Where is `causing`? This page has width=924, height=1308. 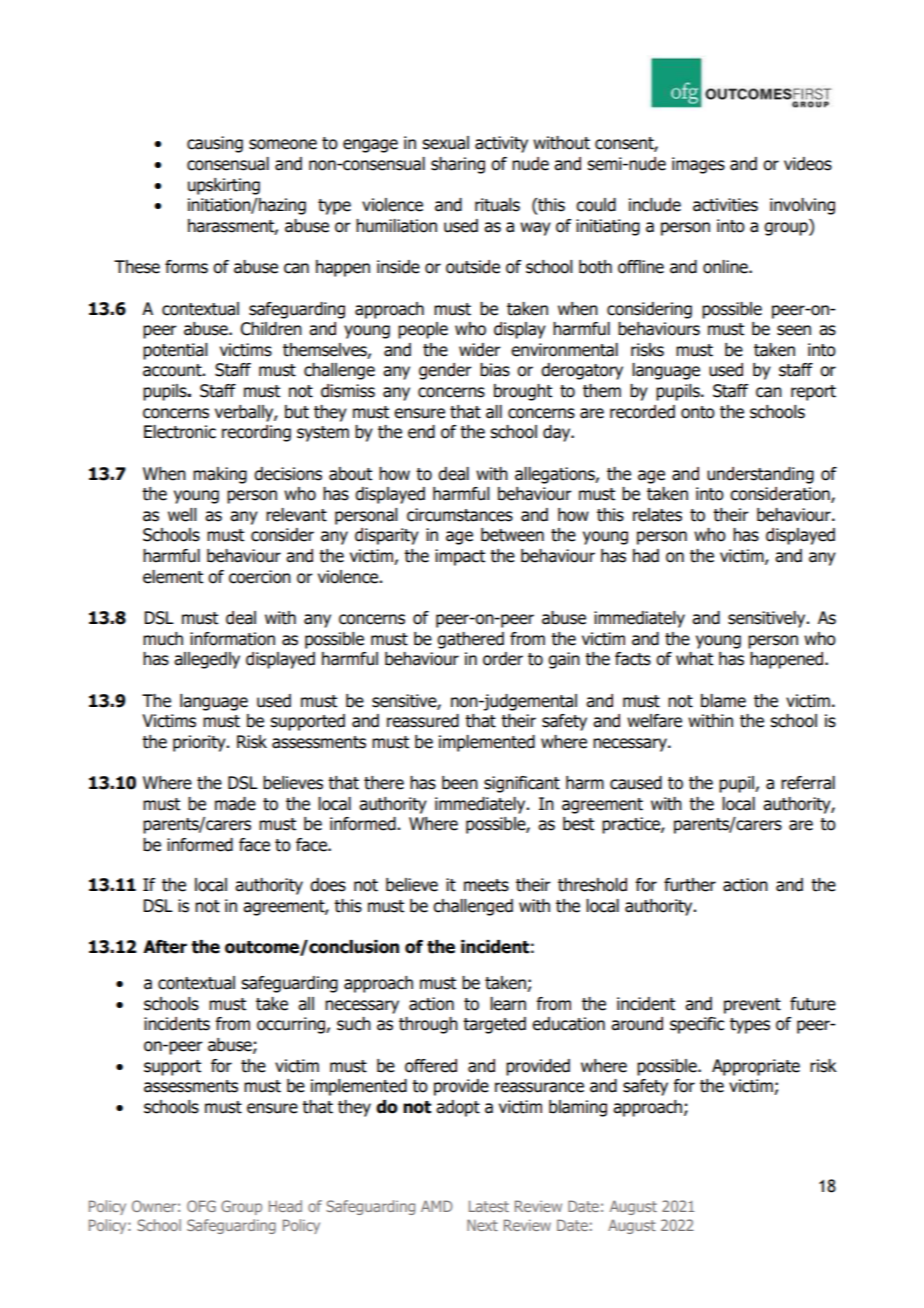
causing is located at coordinates (215, 144).
